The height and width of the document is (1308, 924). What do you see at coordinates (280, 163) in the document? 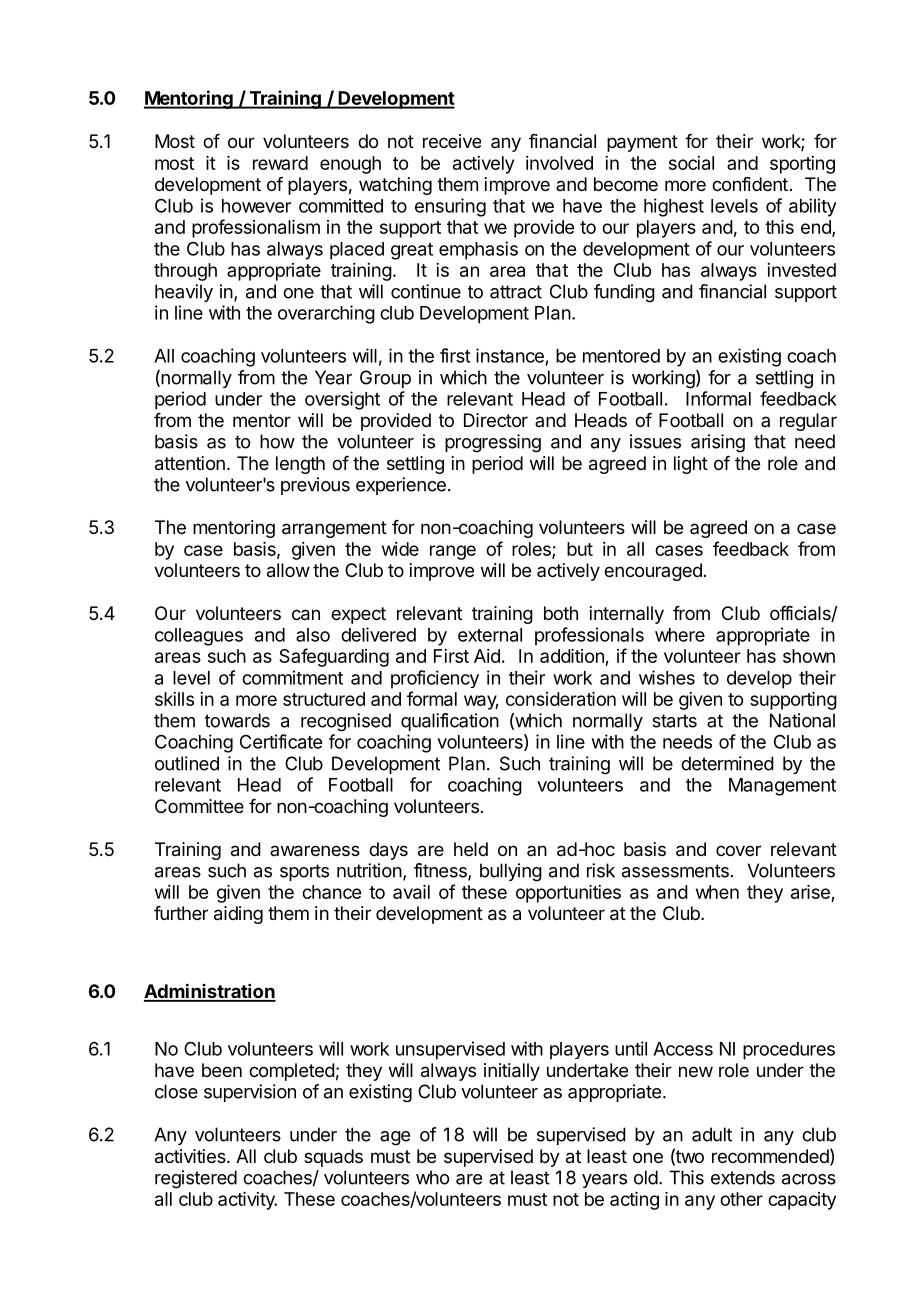
I see `reward` at bounding box center [280, 163].
